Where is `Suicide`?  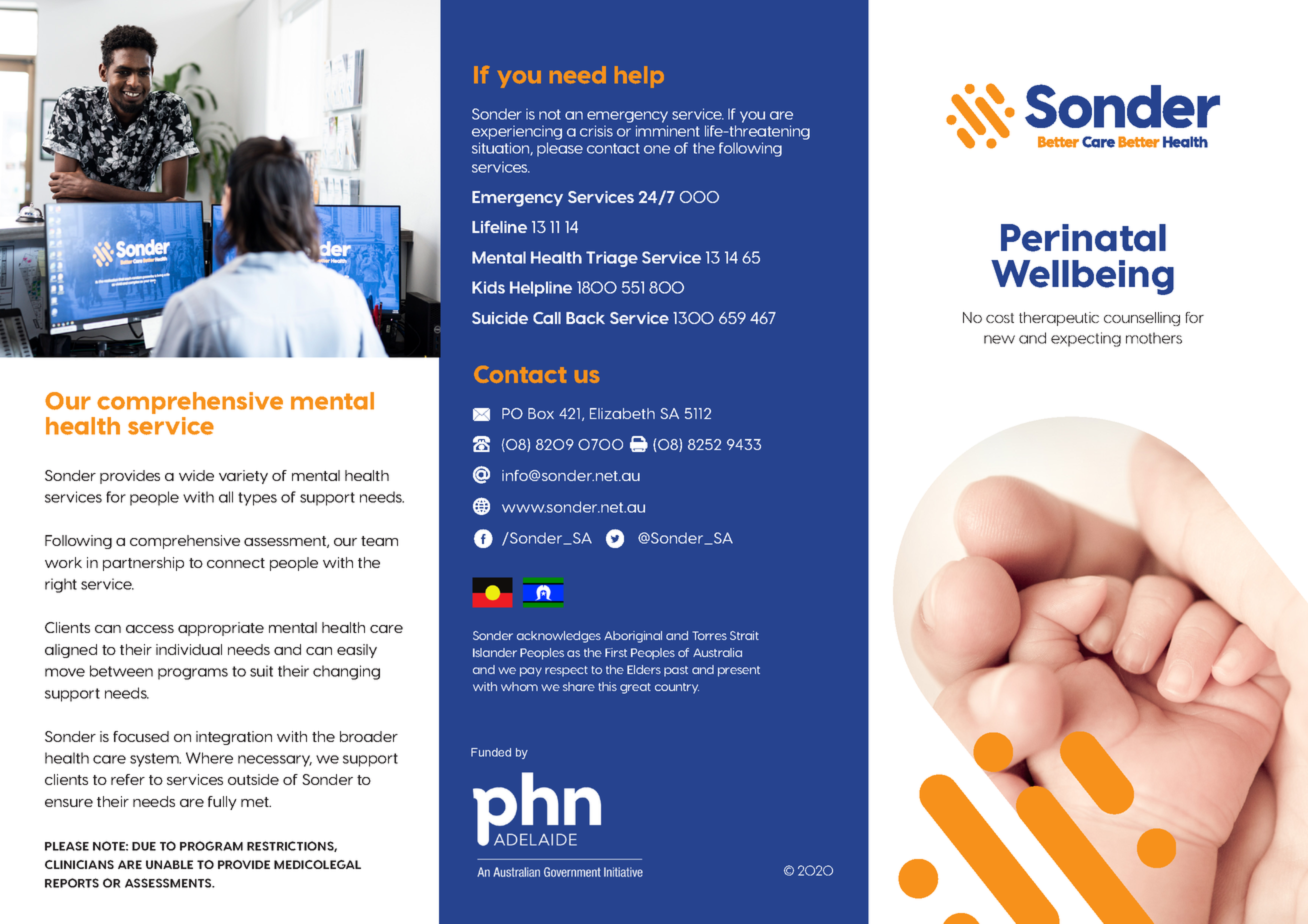 Suicide is located at coordinates (500, 318).
